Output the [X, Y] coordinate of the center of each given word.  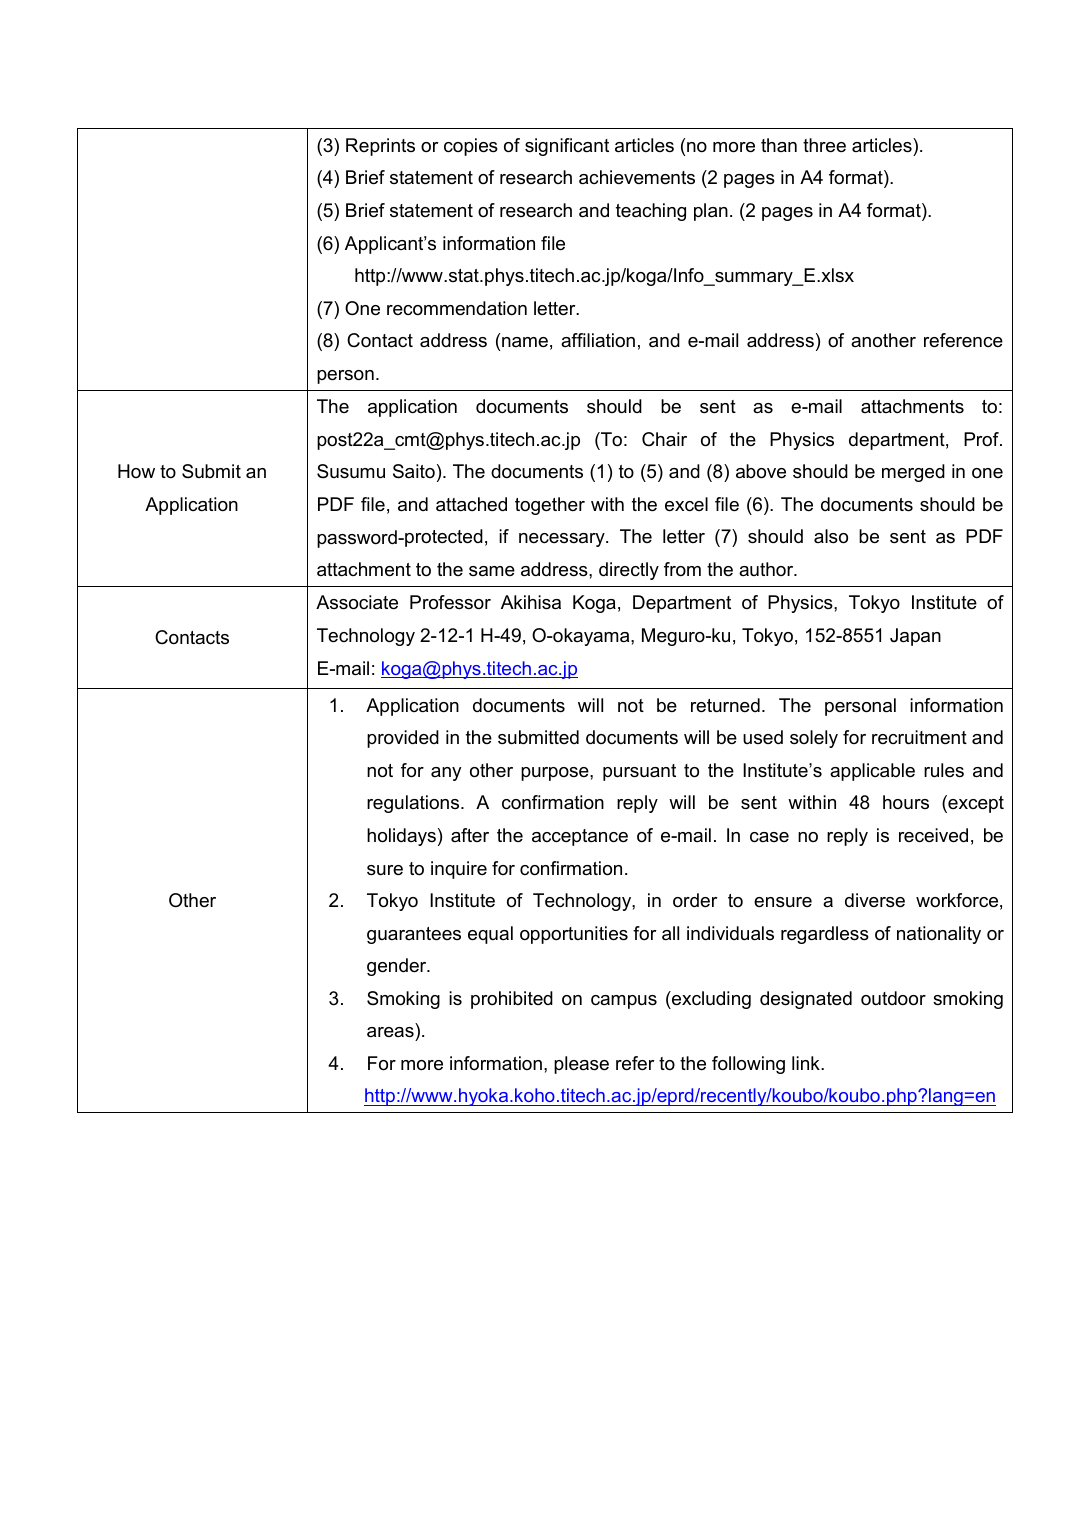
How [136, 471]
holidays [401, 837]
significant [567, 147]
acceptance [580, 837]
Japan [915, 637]
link [807, 1063]
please [581, 1065]
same [492, 571]
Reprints [380, 147]
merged [913, 473]
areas [391, 1034]
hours [906, 802]
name [525, 342]
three [824, 145]
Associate [357, 602]
